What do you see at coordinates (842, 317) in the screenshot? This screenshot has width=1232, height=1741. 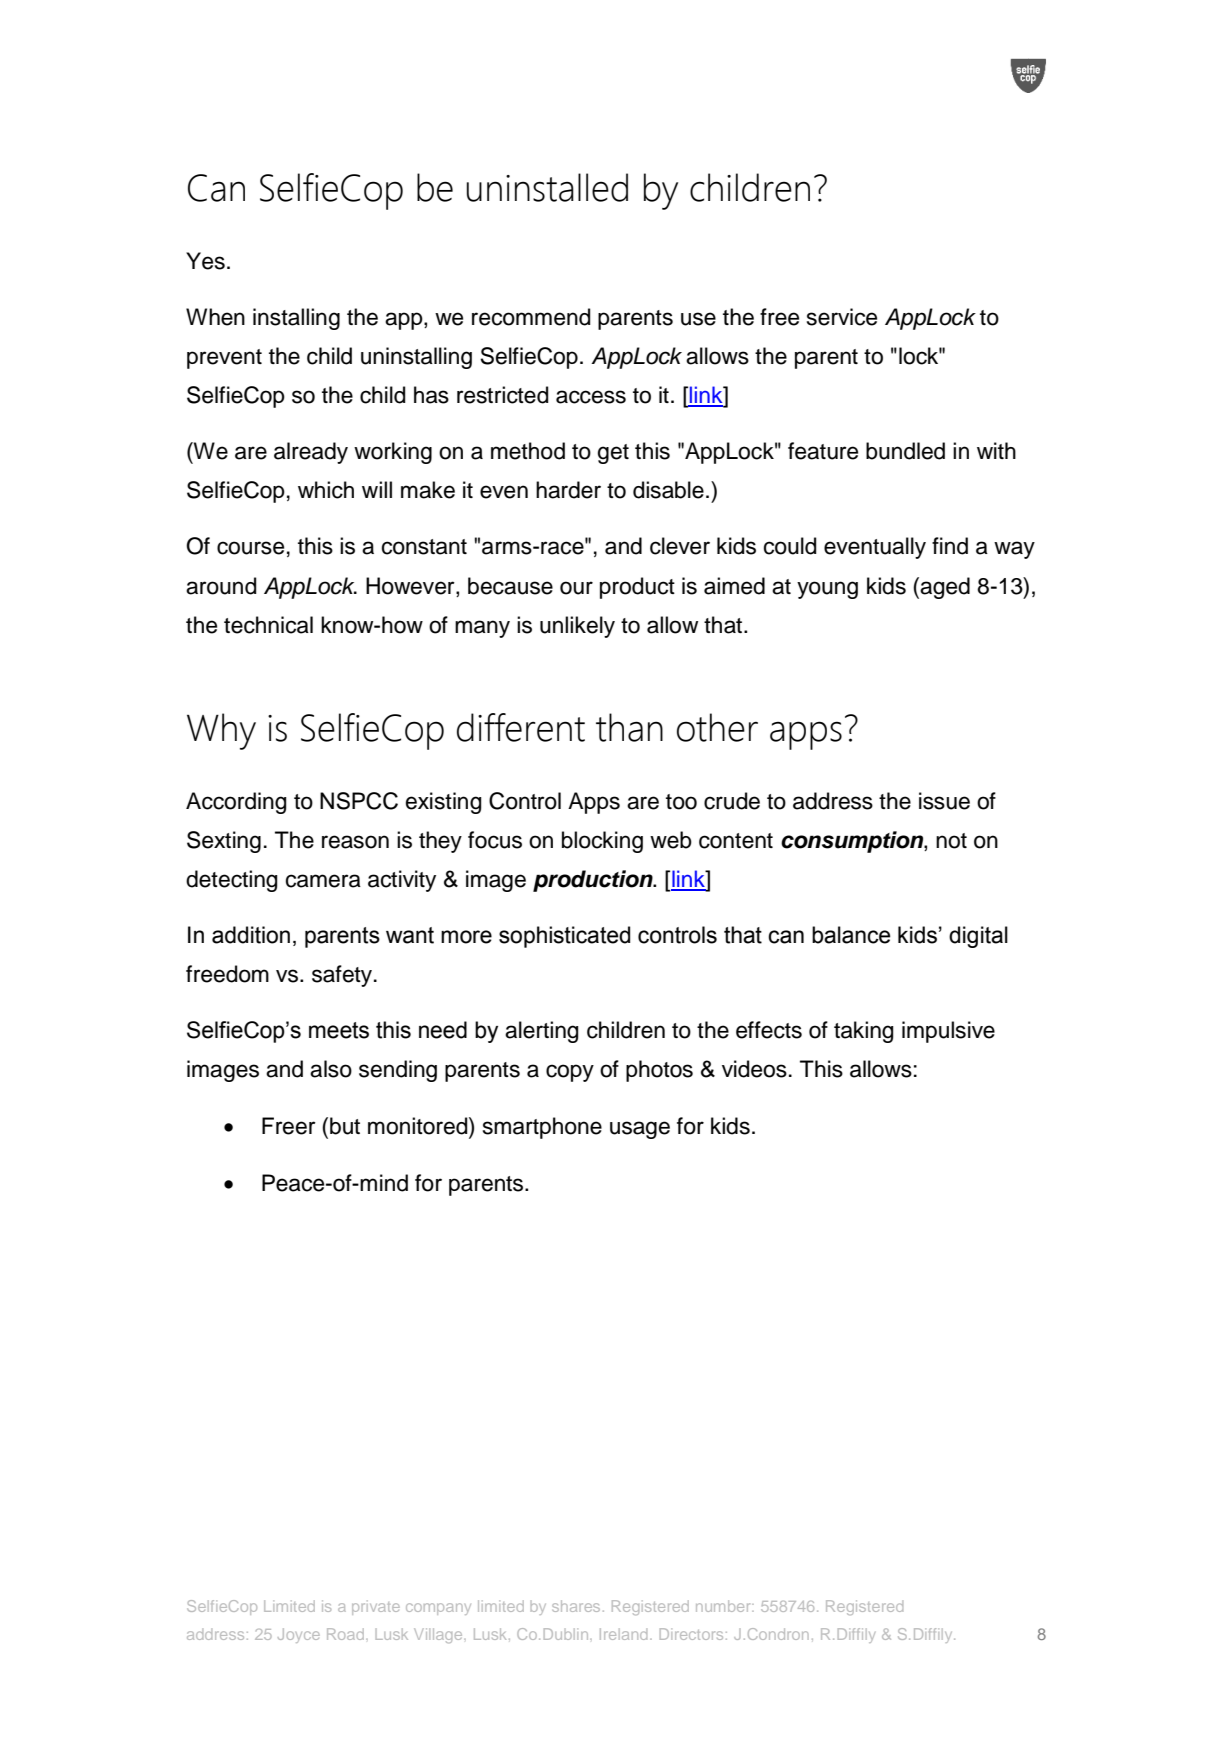 I see `service` at bounding box center [842, 317].
